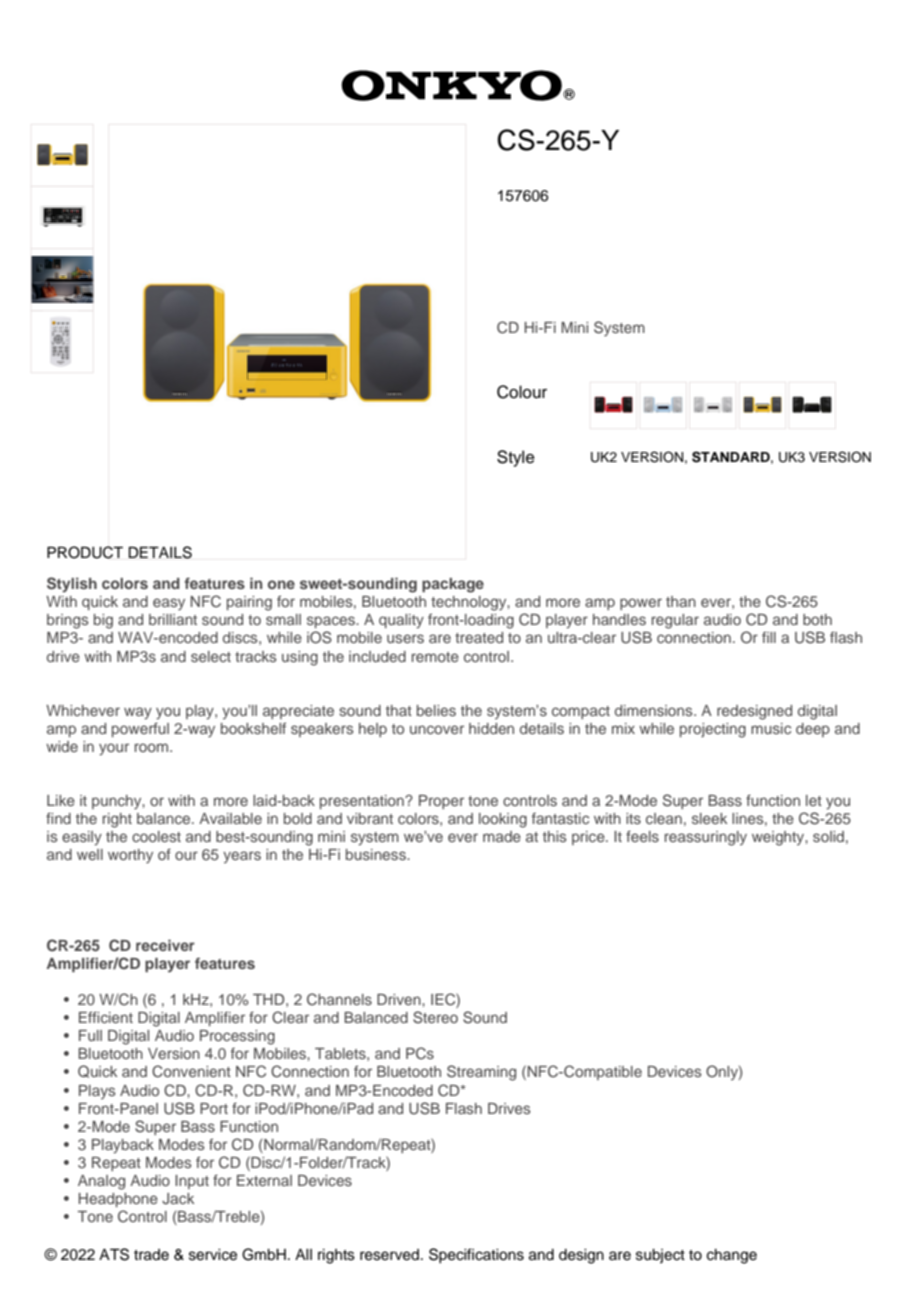 This document has height=1308, width=924. I want to click on Style, so click(516, 458).
